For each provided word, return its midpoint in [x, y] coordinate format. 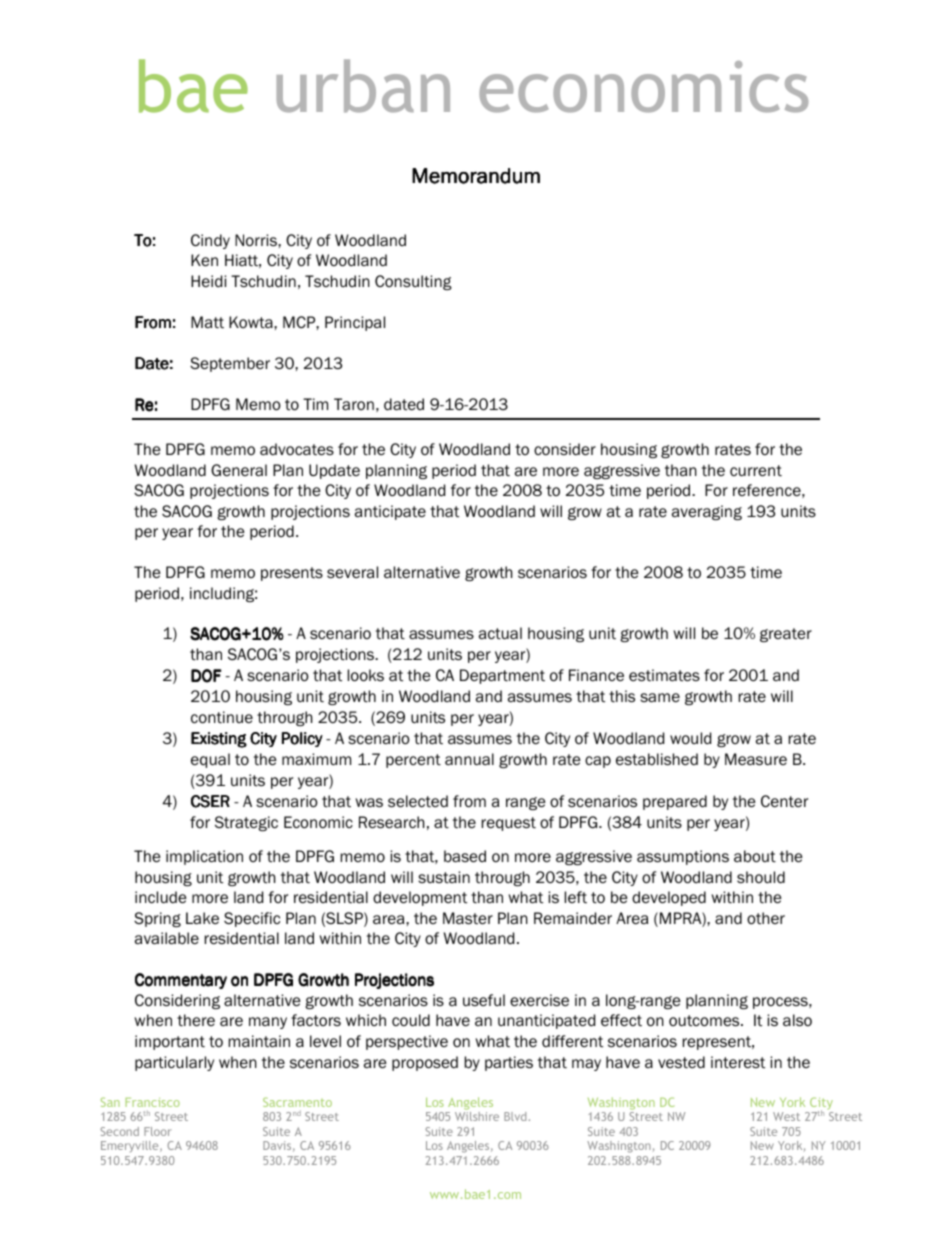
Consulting [413, 282]
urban [363, 86]
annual [469, 759]
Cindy [210, 241]
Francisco [152, 1102]
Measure [756, 759]
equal [210, 760]
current [756, 471]
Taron [354, 404]
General [239, 470]
